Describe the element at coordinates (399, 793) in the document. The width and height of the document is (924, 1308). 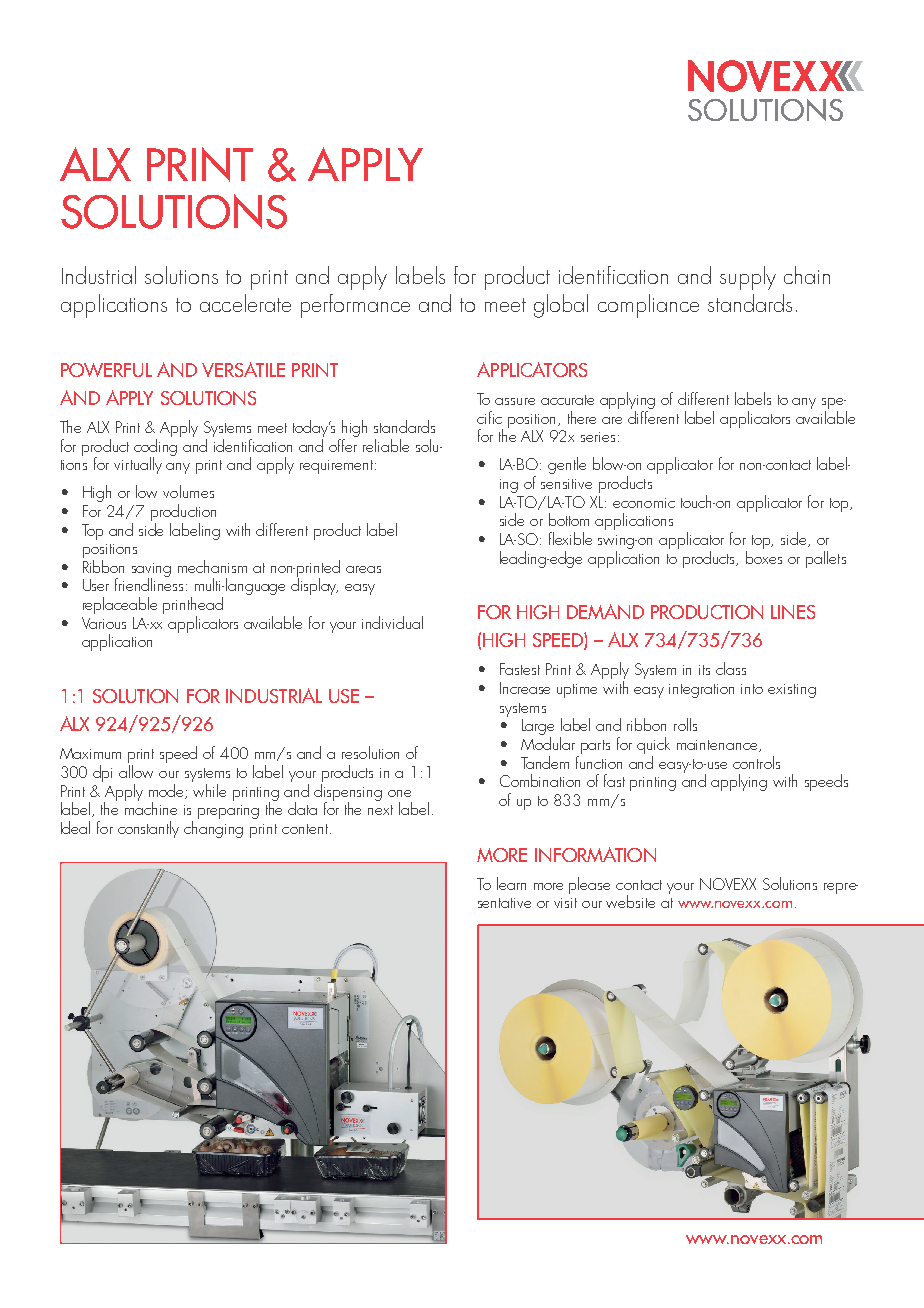
I see `one` at that location.
